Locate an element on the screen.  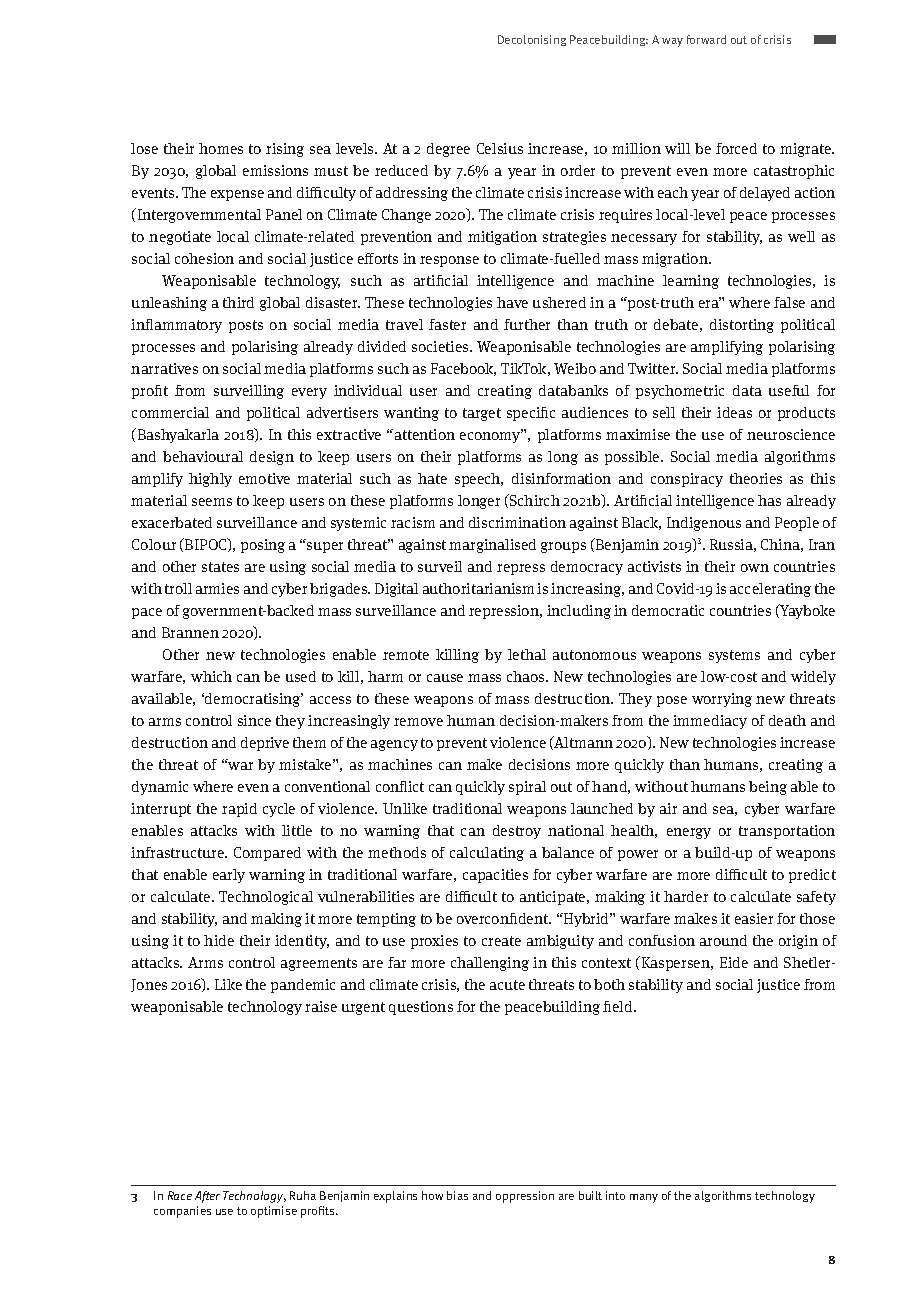
destroy is located at coordinates (517, 832).
